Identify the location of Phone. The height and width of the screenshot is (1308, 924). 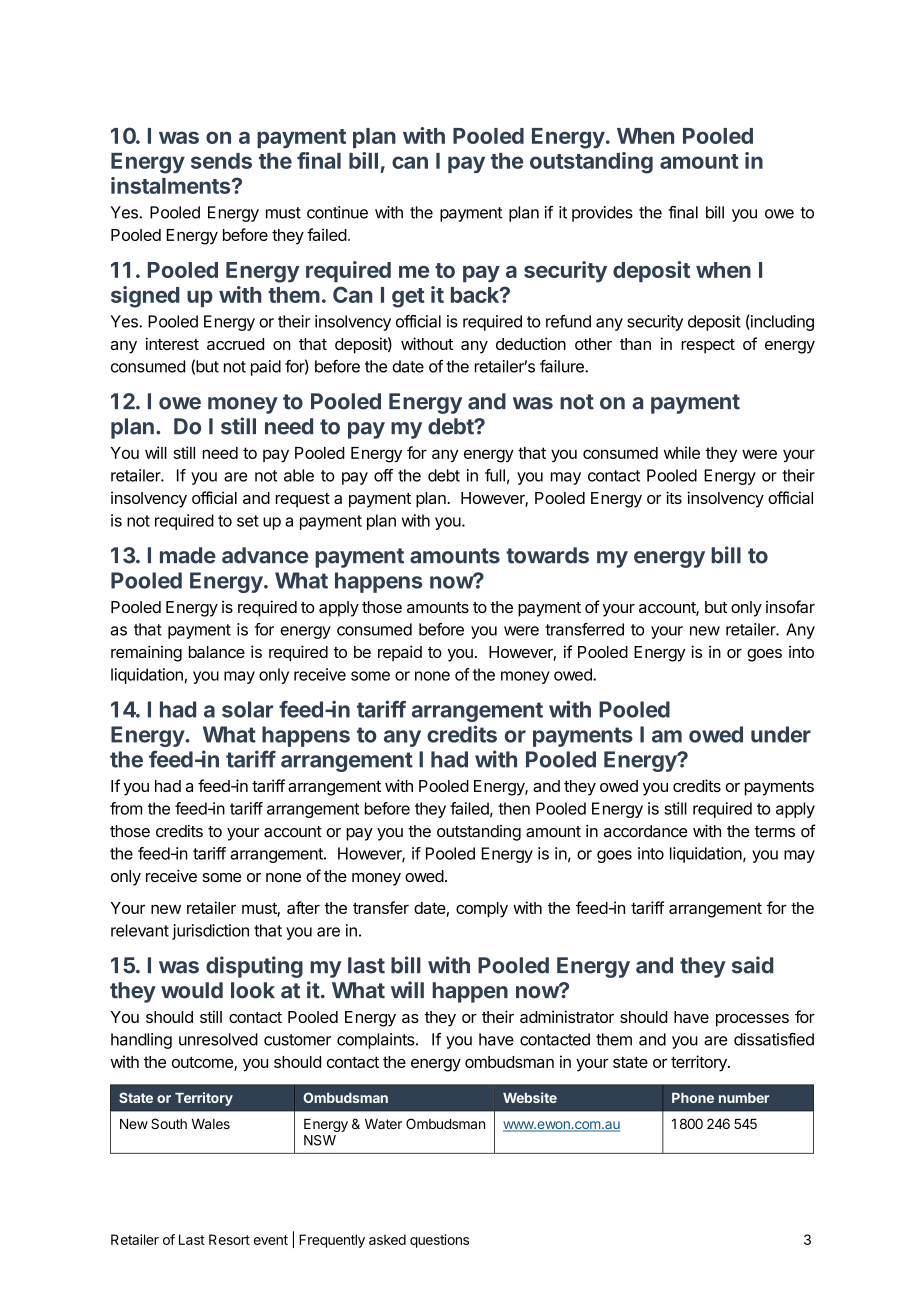
(693, 1098).
